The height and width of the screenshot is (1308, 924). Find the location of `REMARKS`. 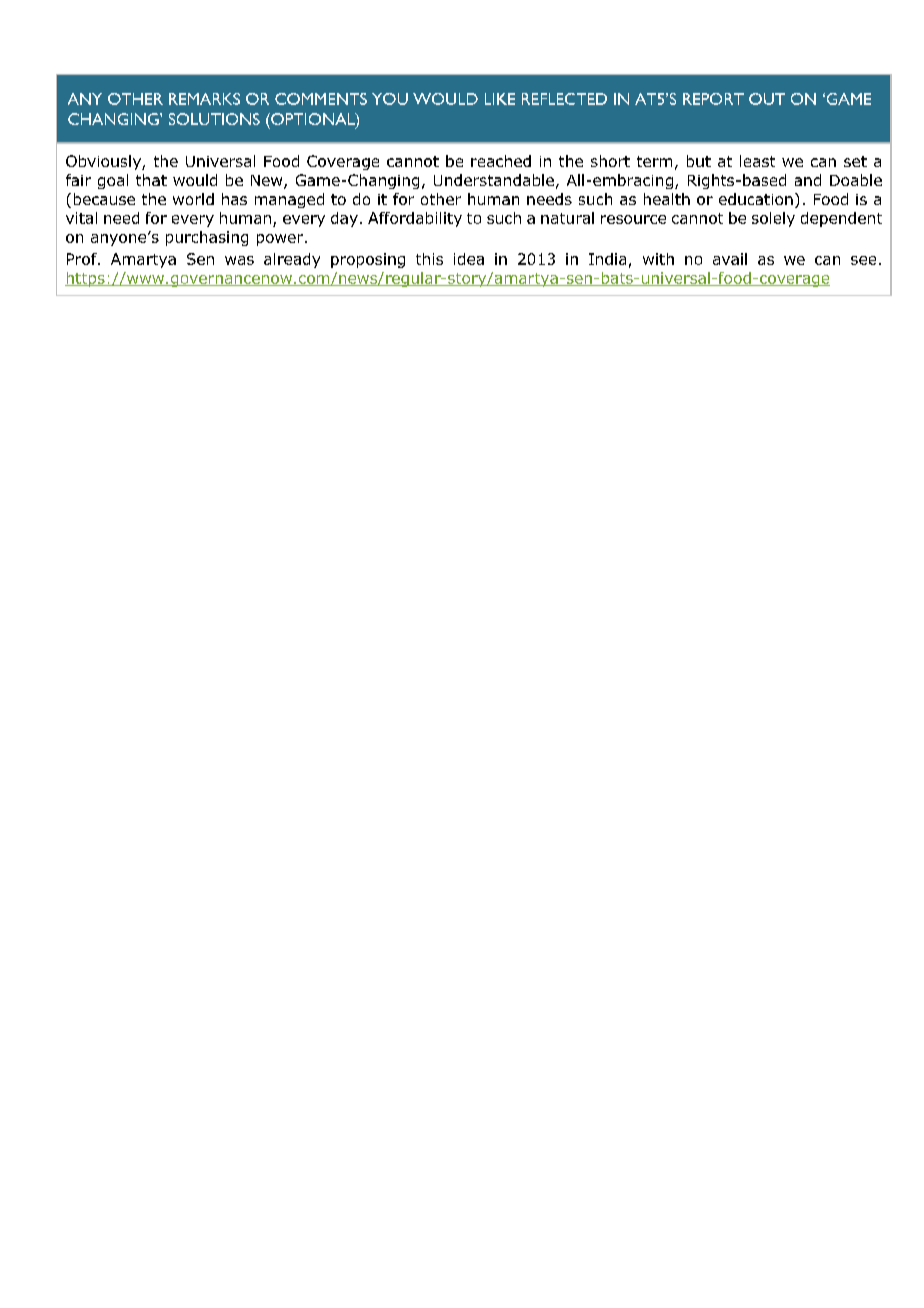

REMARKS is located at coordinates (204, 99).
